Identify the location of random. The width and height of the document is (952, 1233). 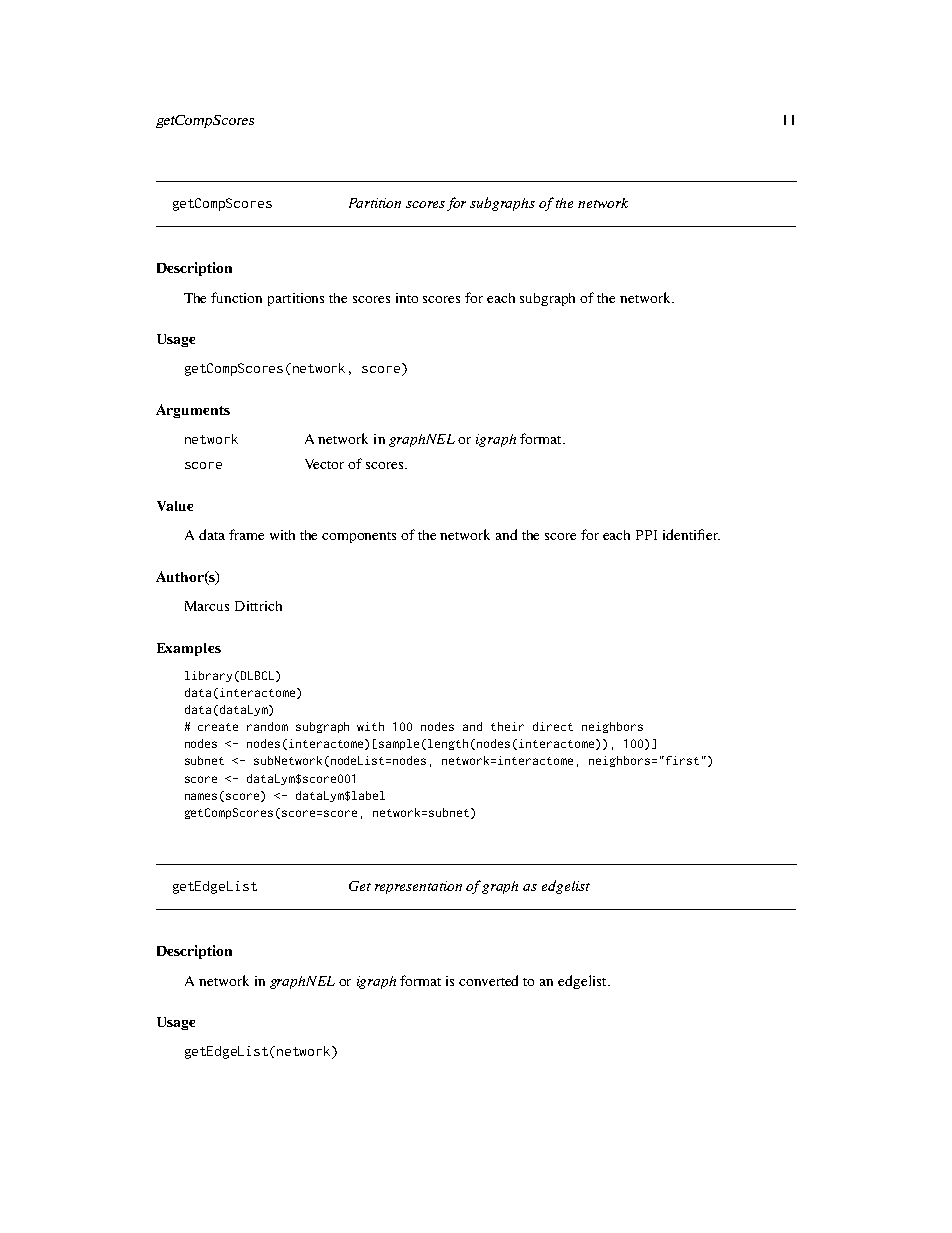
(267, 726).
